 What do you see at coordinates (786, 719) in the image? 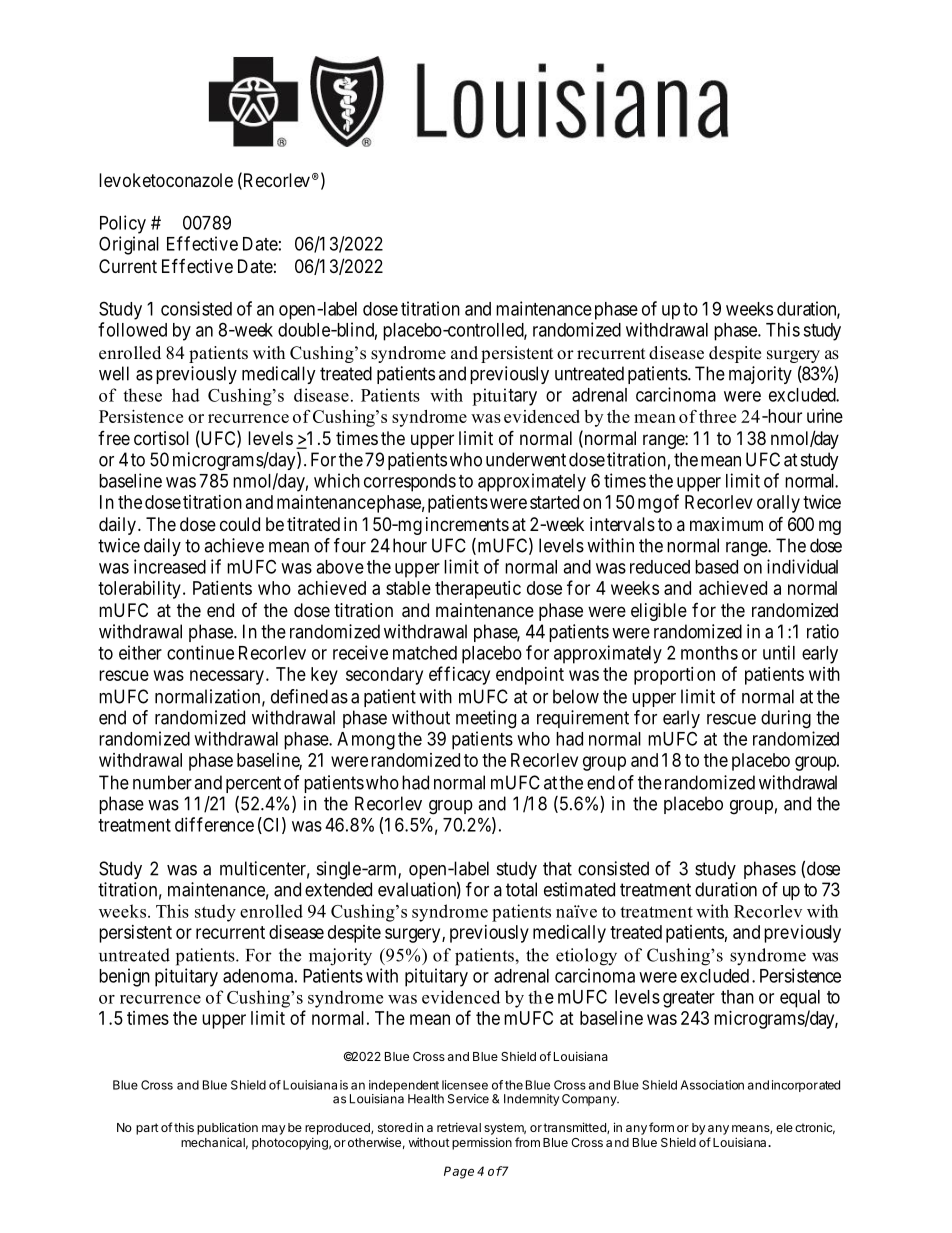
I see `during` at bounding box center [786, 719].
